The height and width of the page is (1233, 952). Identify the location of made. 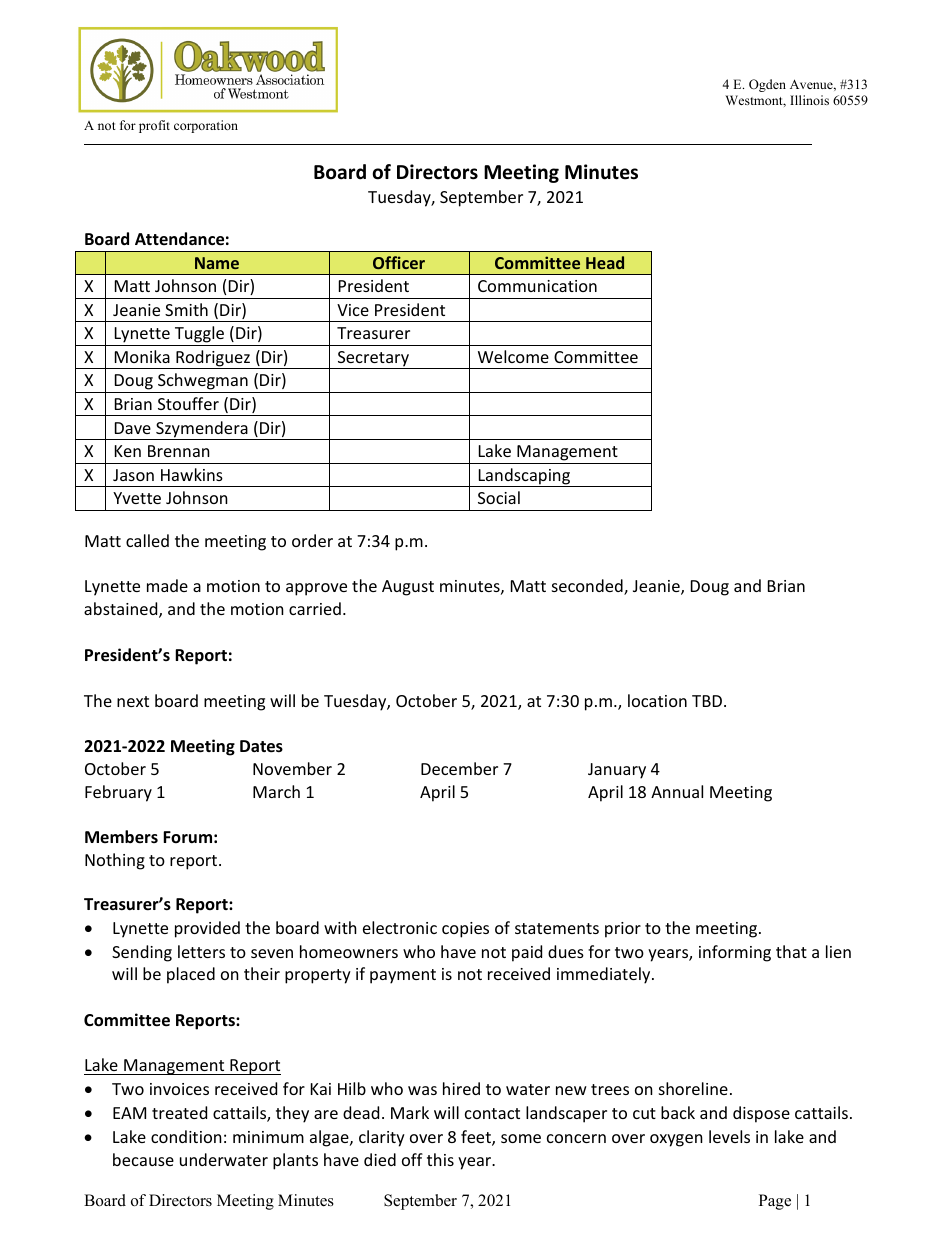
(167, 585).
